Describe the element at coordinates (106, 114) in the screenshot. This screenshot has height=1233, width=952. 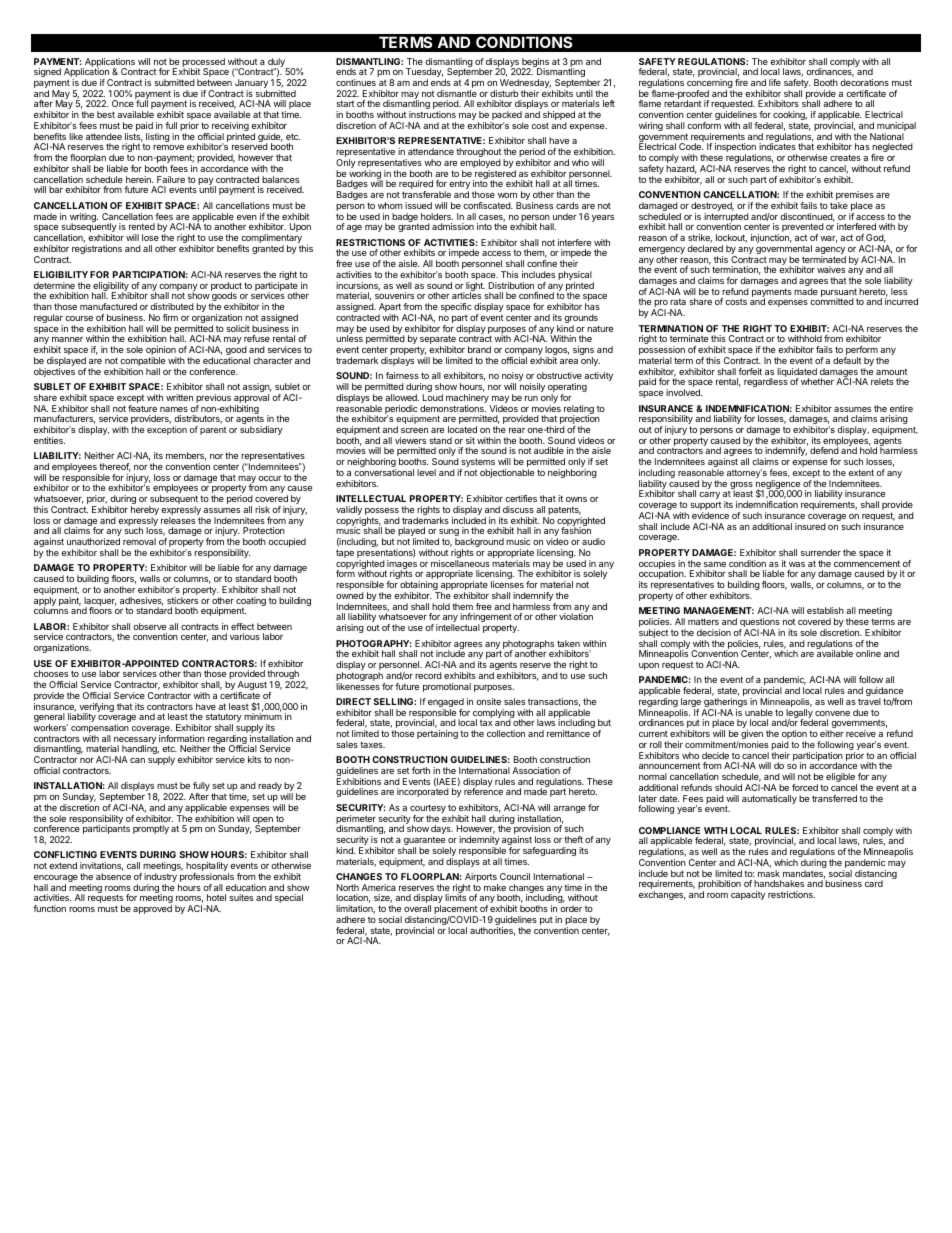
I see `best` at that location.
